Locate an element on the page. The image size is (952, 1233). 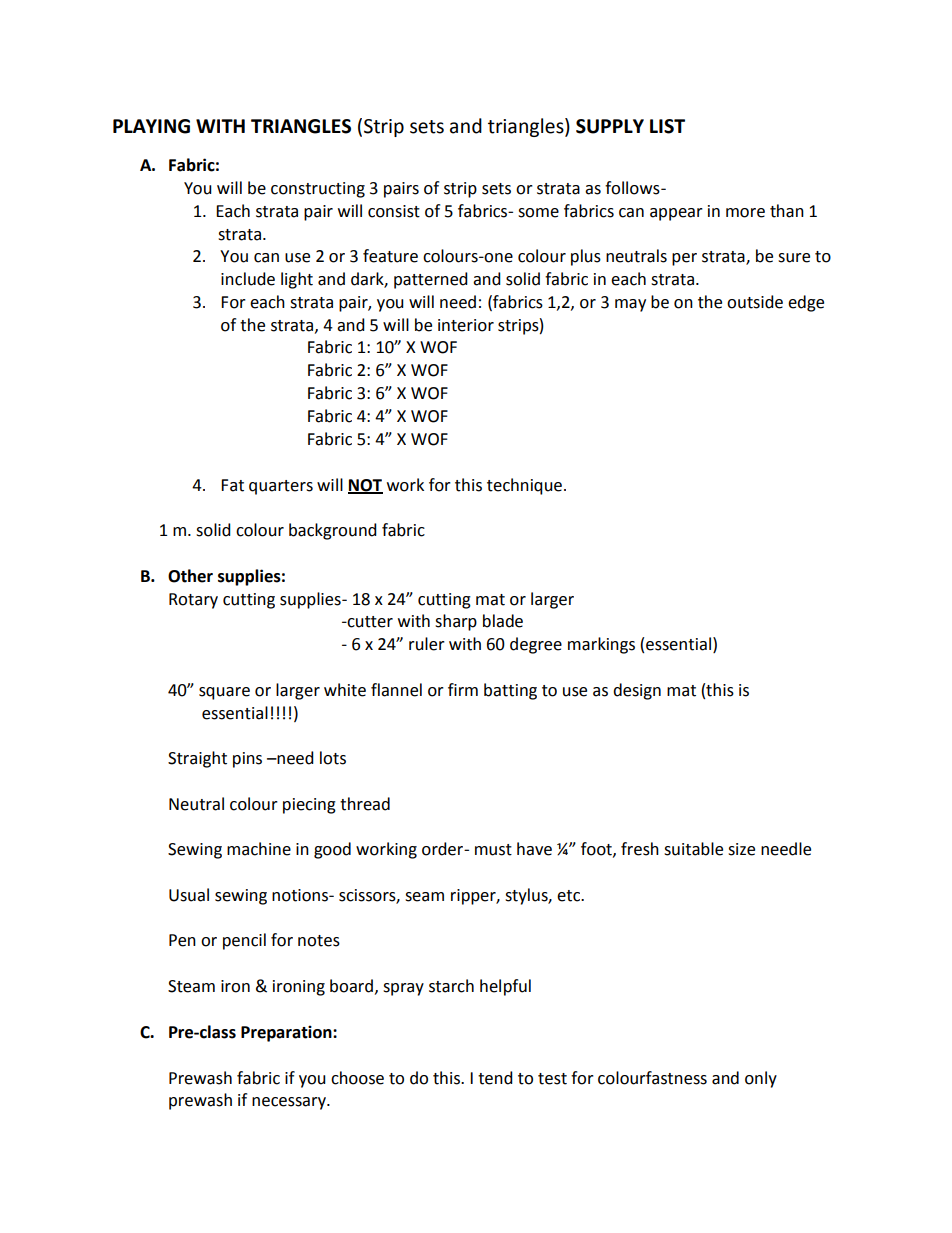
sharp is located at coordinates (456, 622).
